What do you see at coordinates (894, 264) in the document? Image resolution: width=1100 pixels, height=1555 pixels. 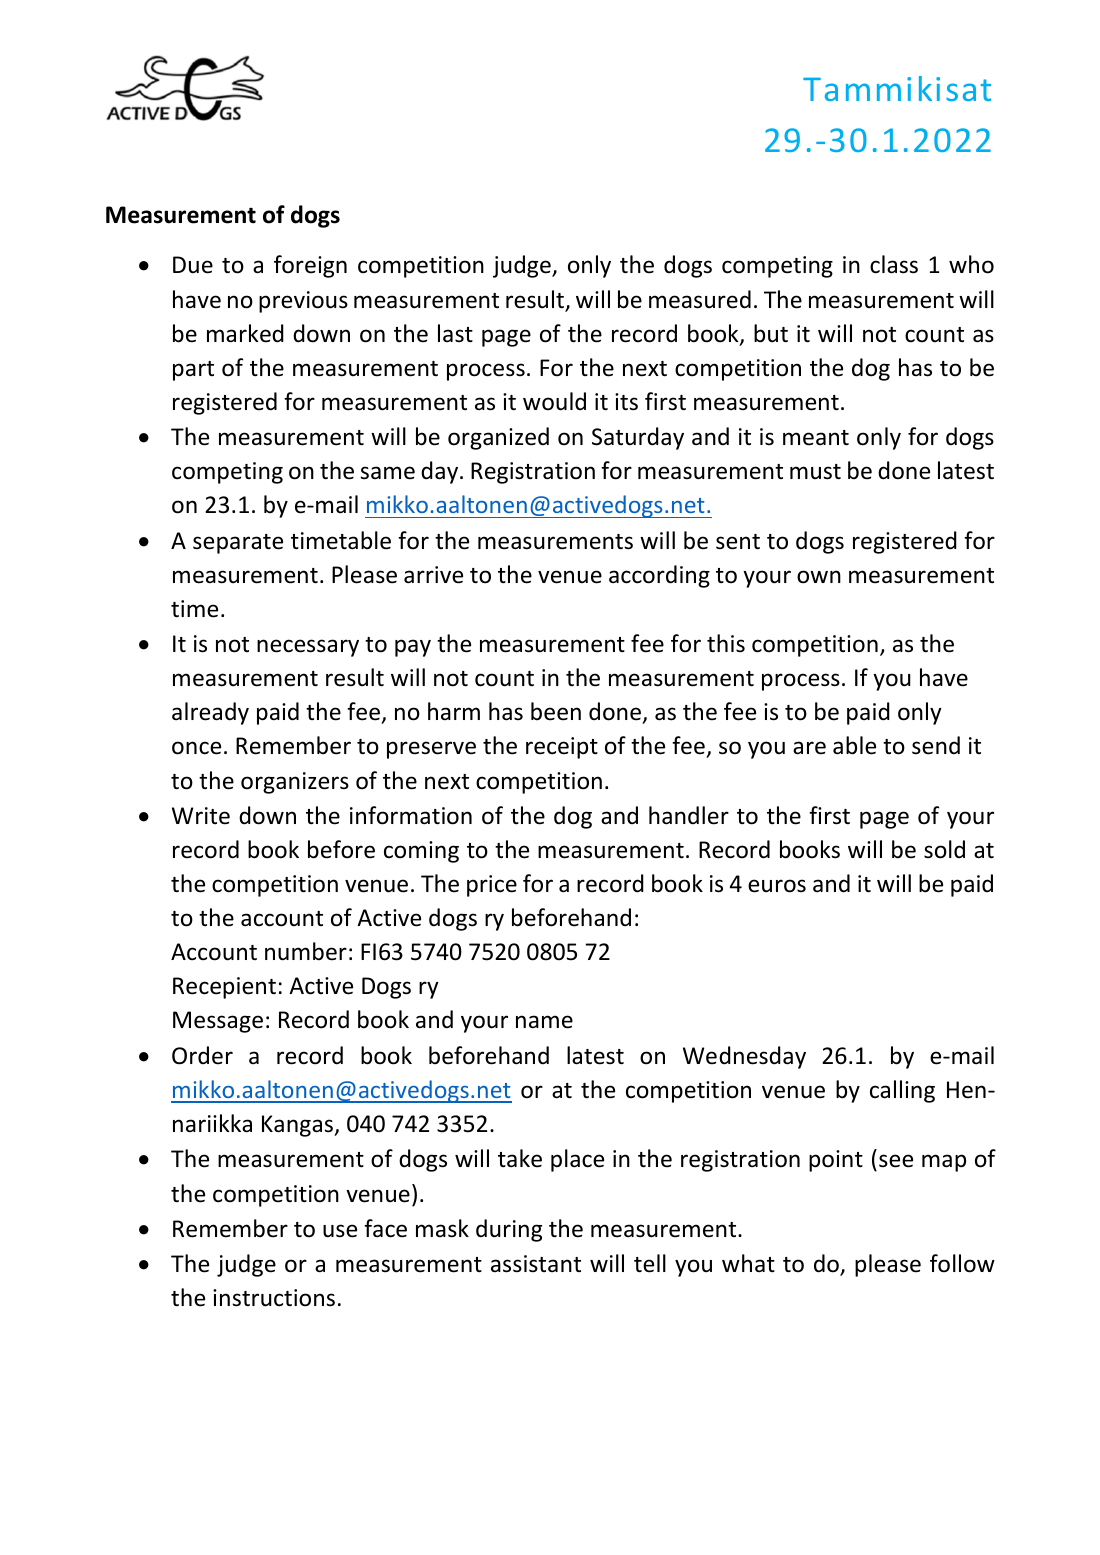 I see `class` at bounding box center [894, 264].
